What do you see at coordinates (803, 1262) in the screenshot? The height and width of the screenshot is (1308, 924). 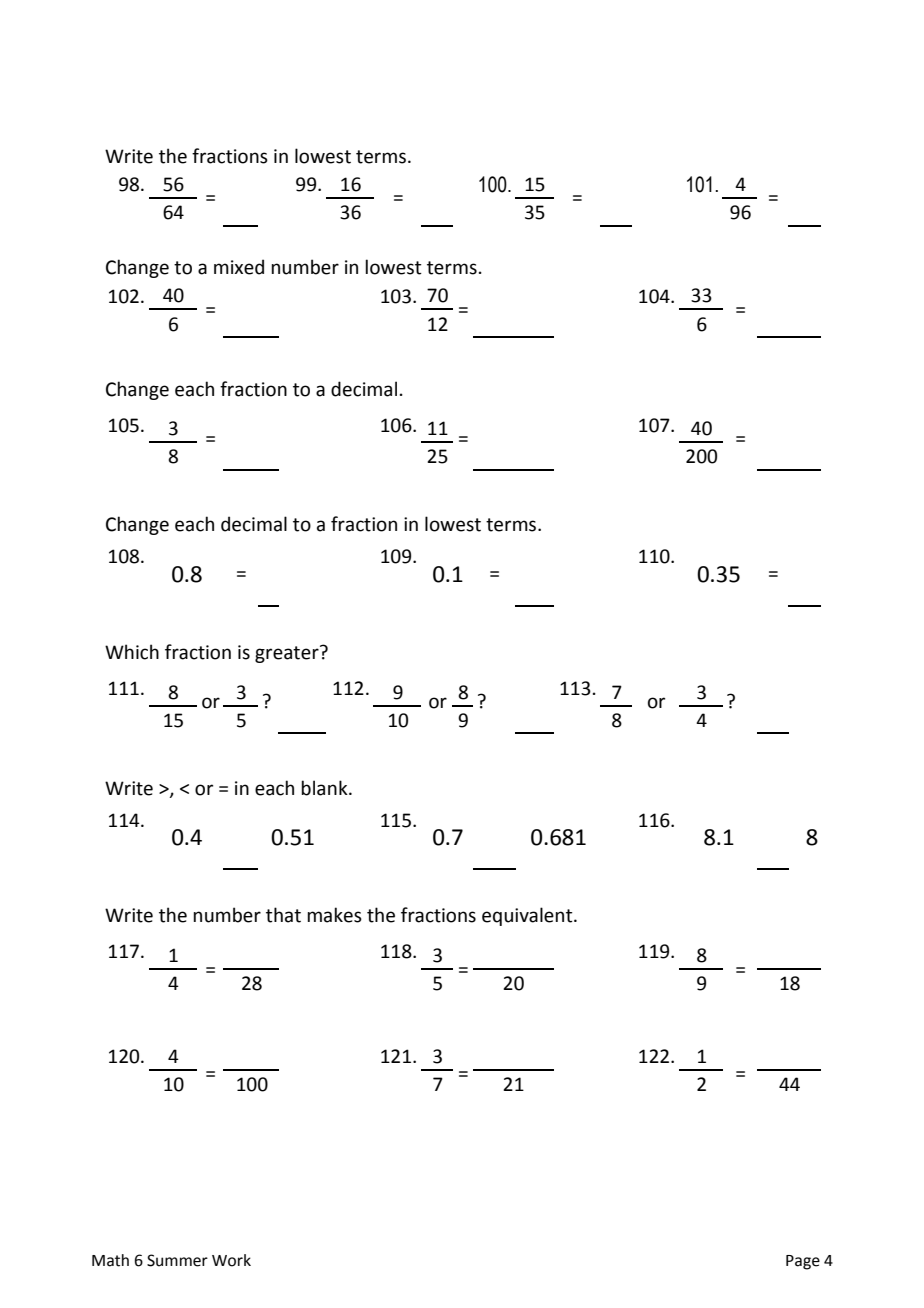 I see `Page` at bounding box center [803, 1262].
